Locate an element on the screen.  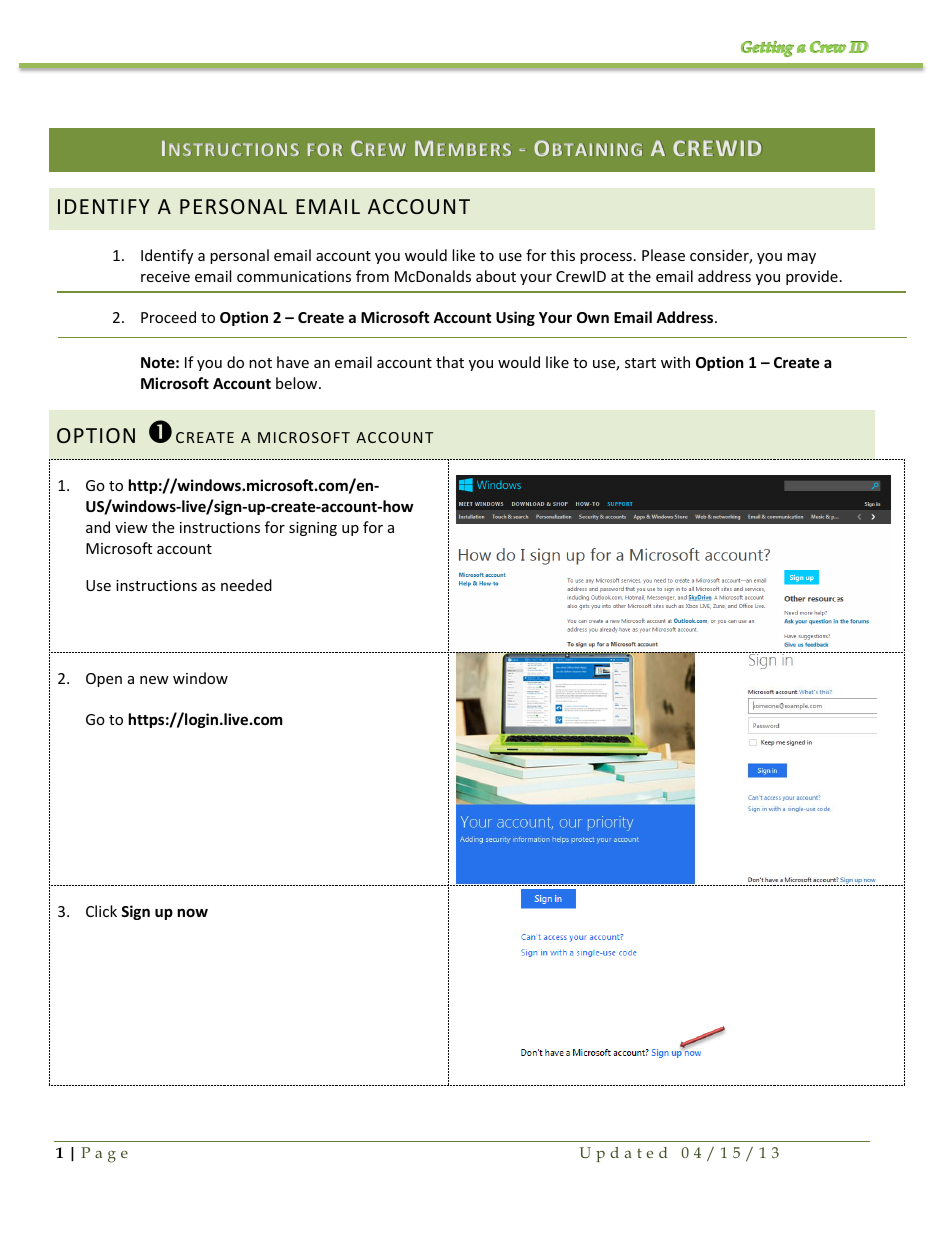
with is located at coordinates (675, 362).
